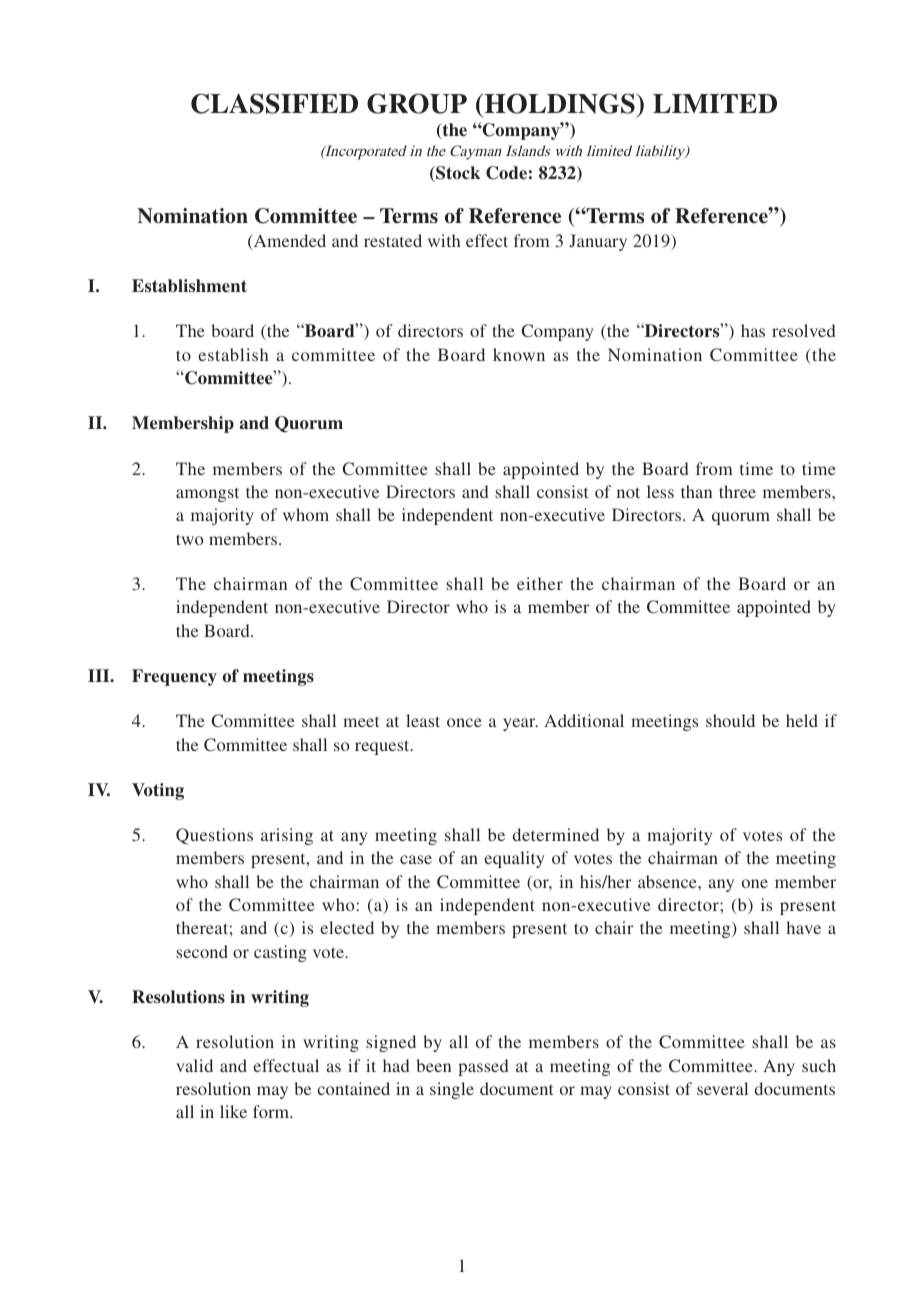 The image size is (924, 1308). I want to click on HOLDINGS, so click(559, 103).
